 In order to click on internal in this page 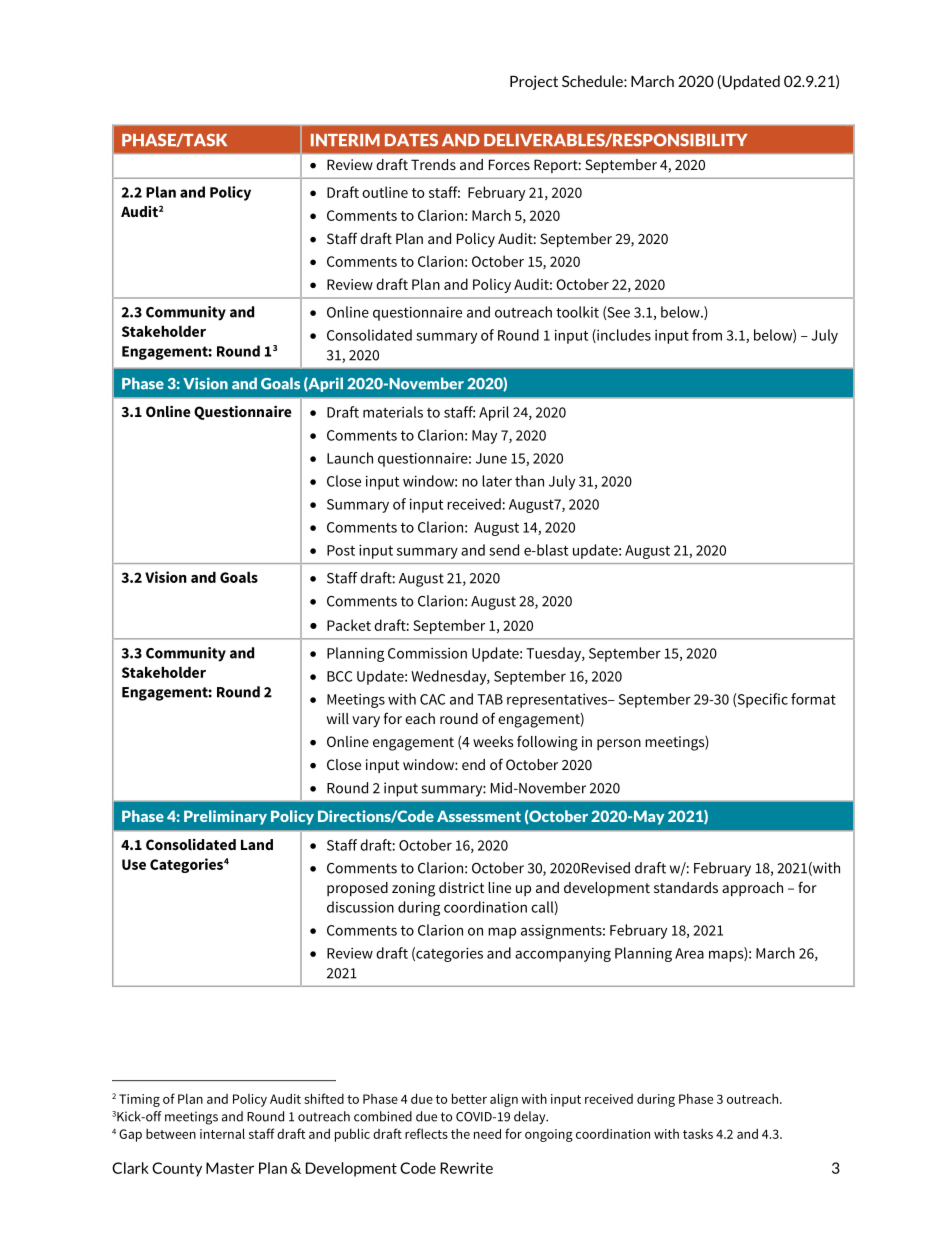, I will do `click(222, 1133)`.
